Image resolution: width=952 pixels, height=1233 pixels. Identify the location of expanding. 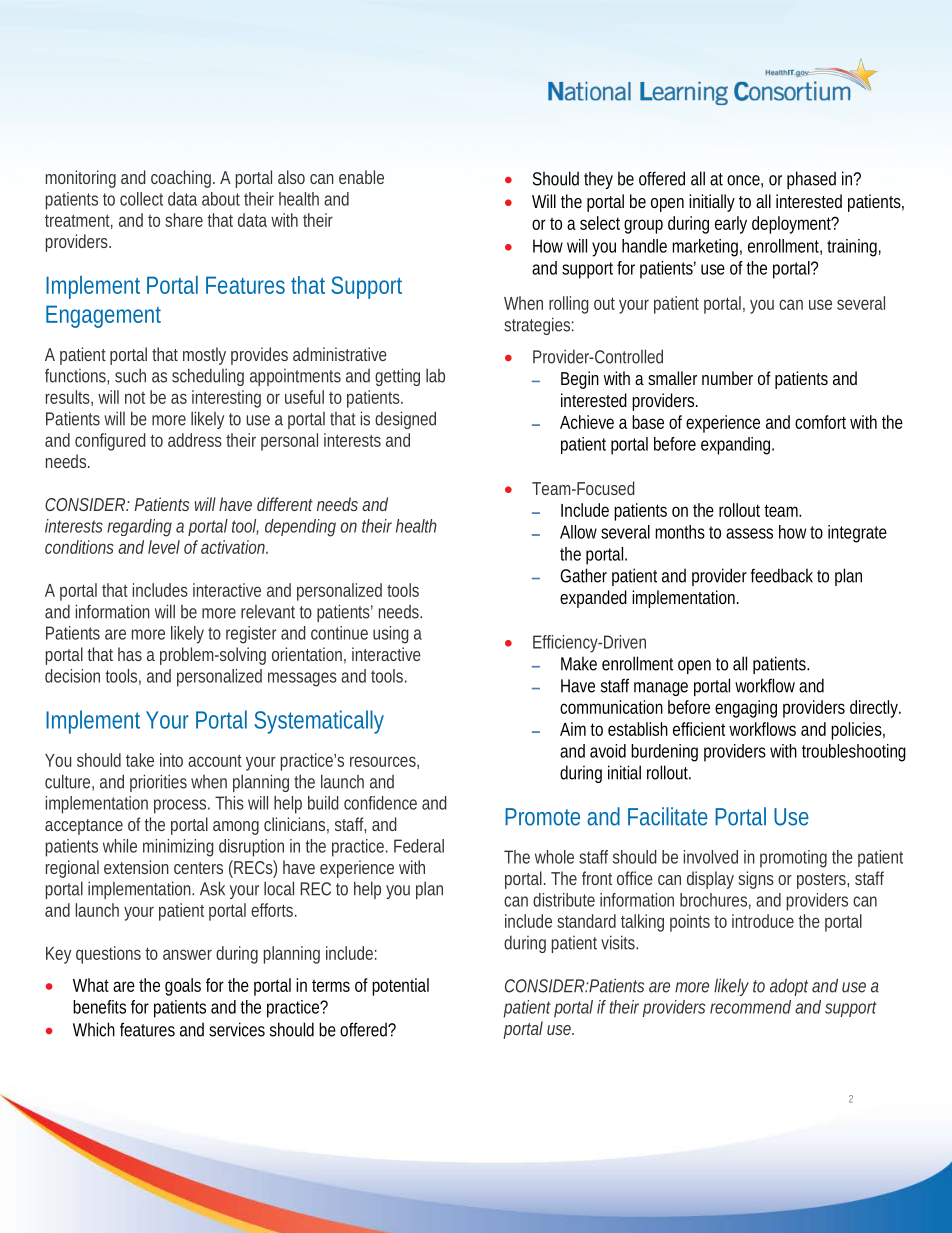
(737, 446).
